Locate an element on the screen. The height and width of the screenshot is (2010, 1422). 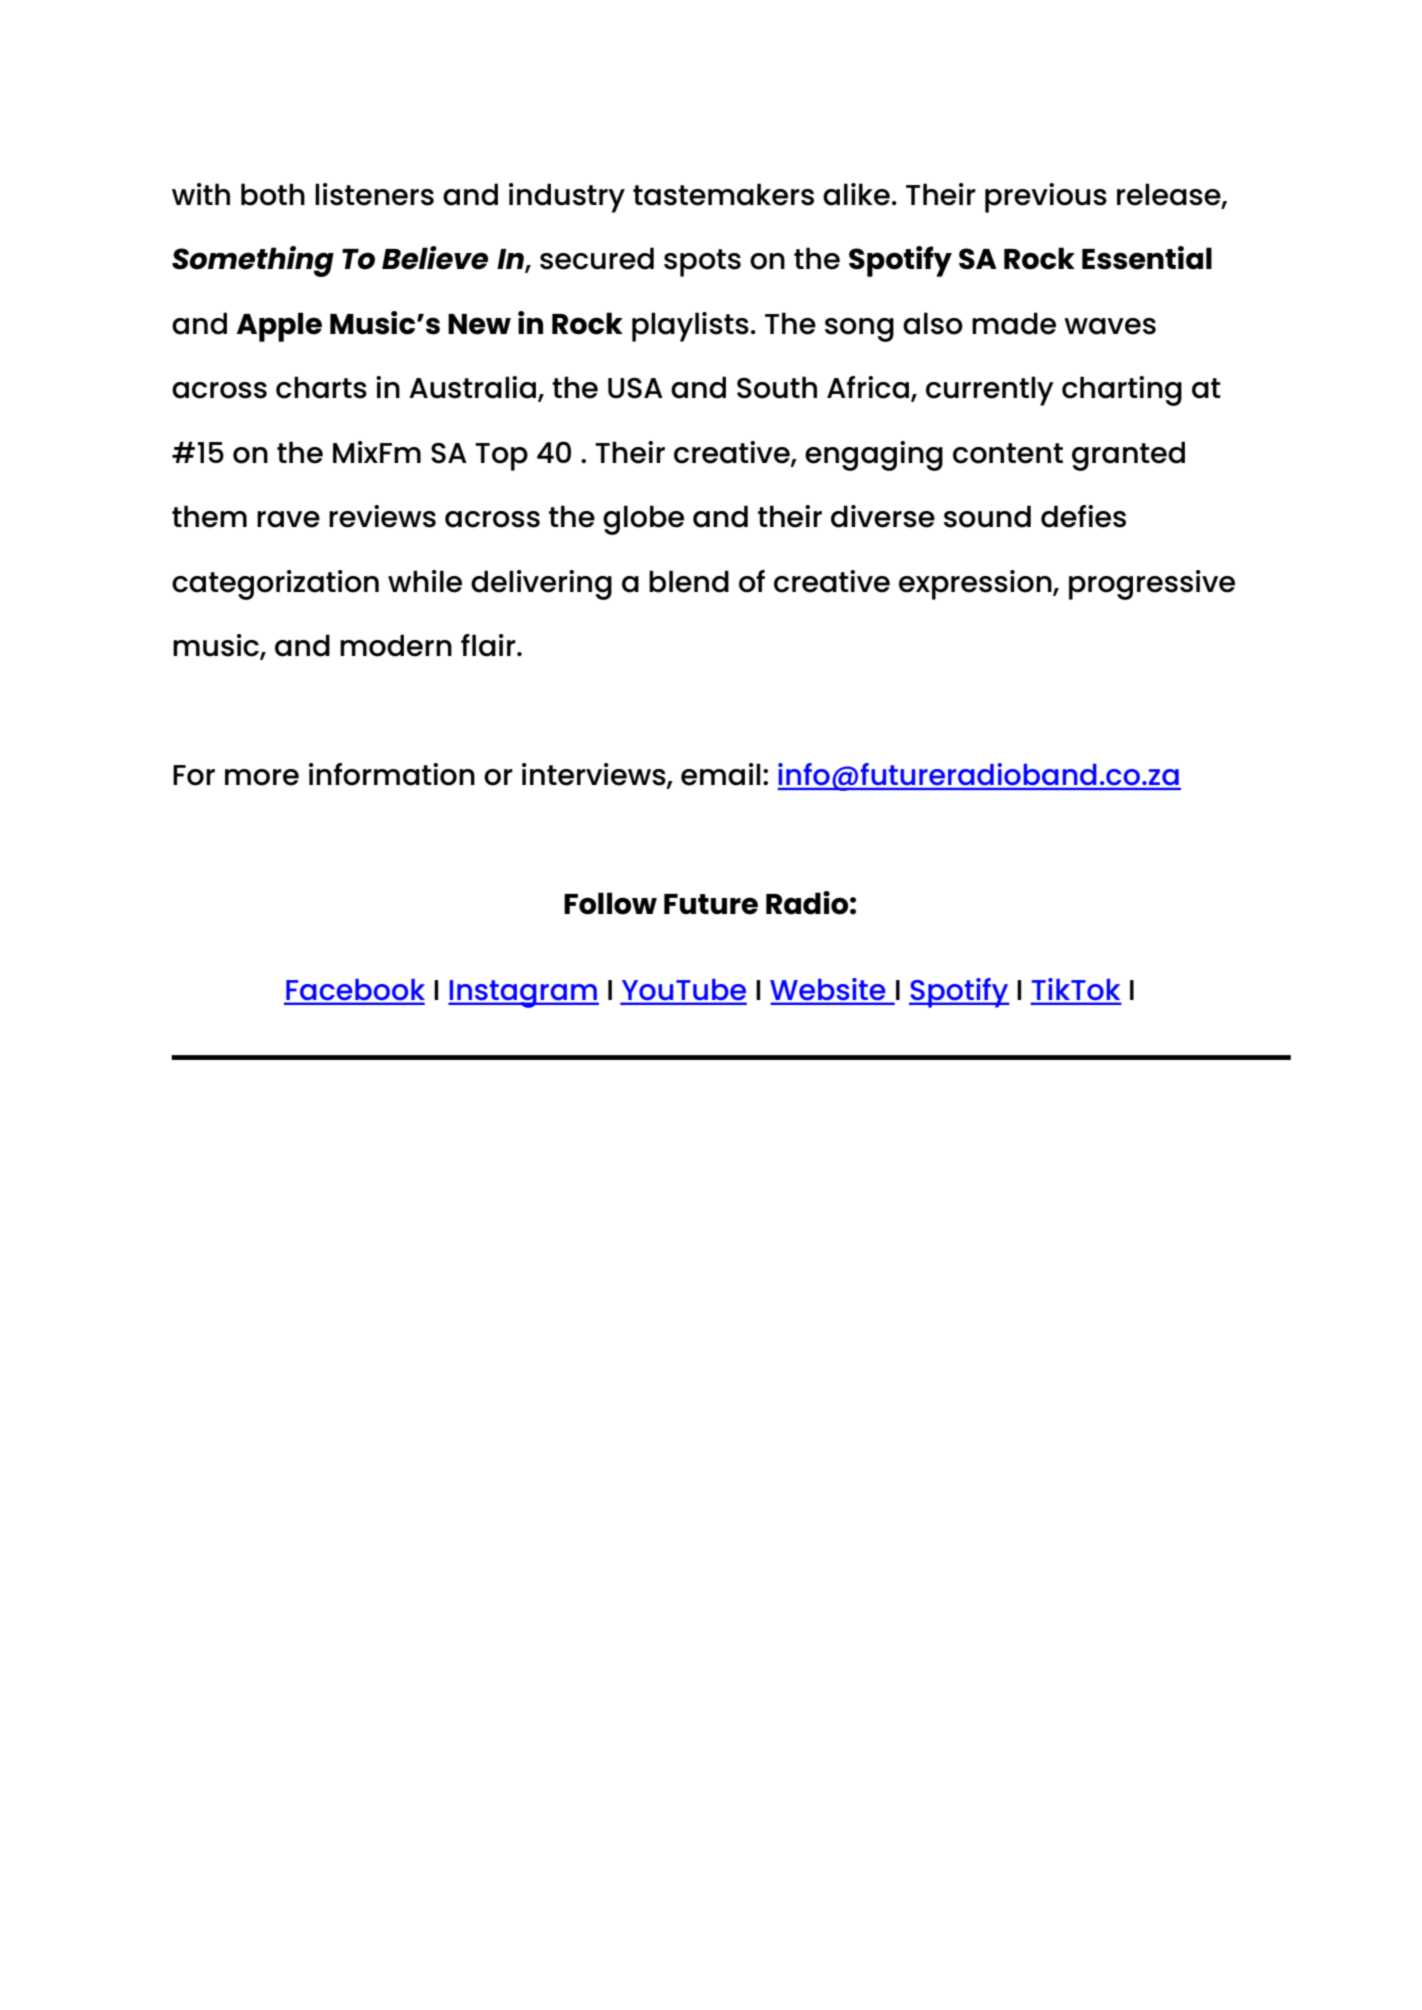
expression is located at coordinates (976, 585).
